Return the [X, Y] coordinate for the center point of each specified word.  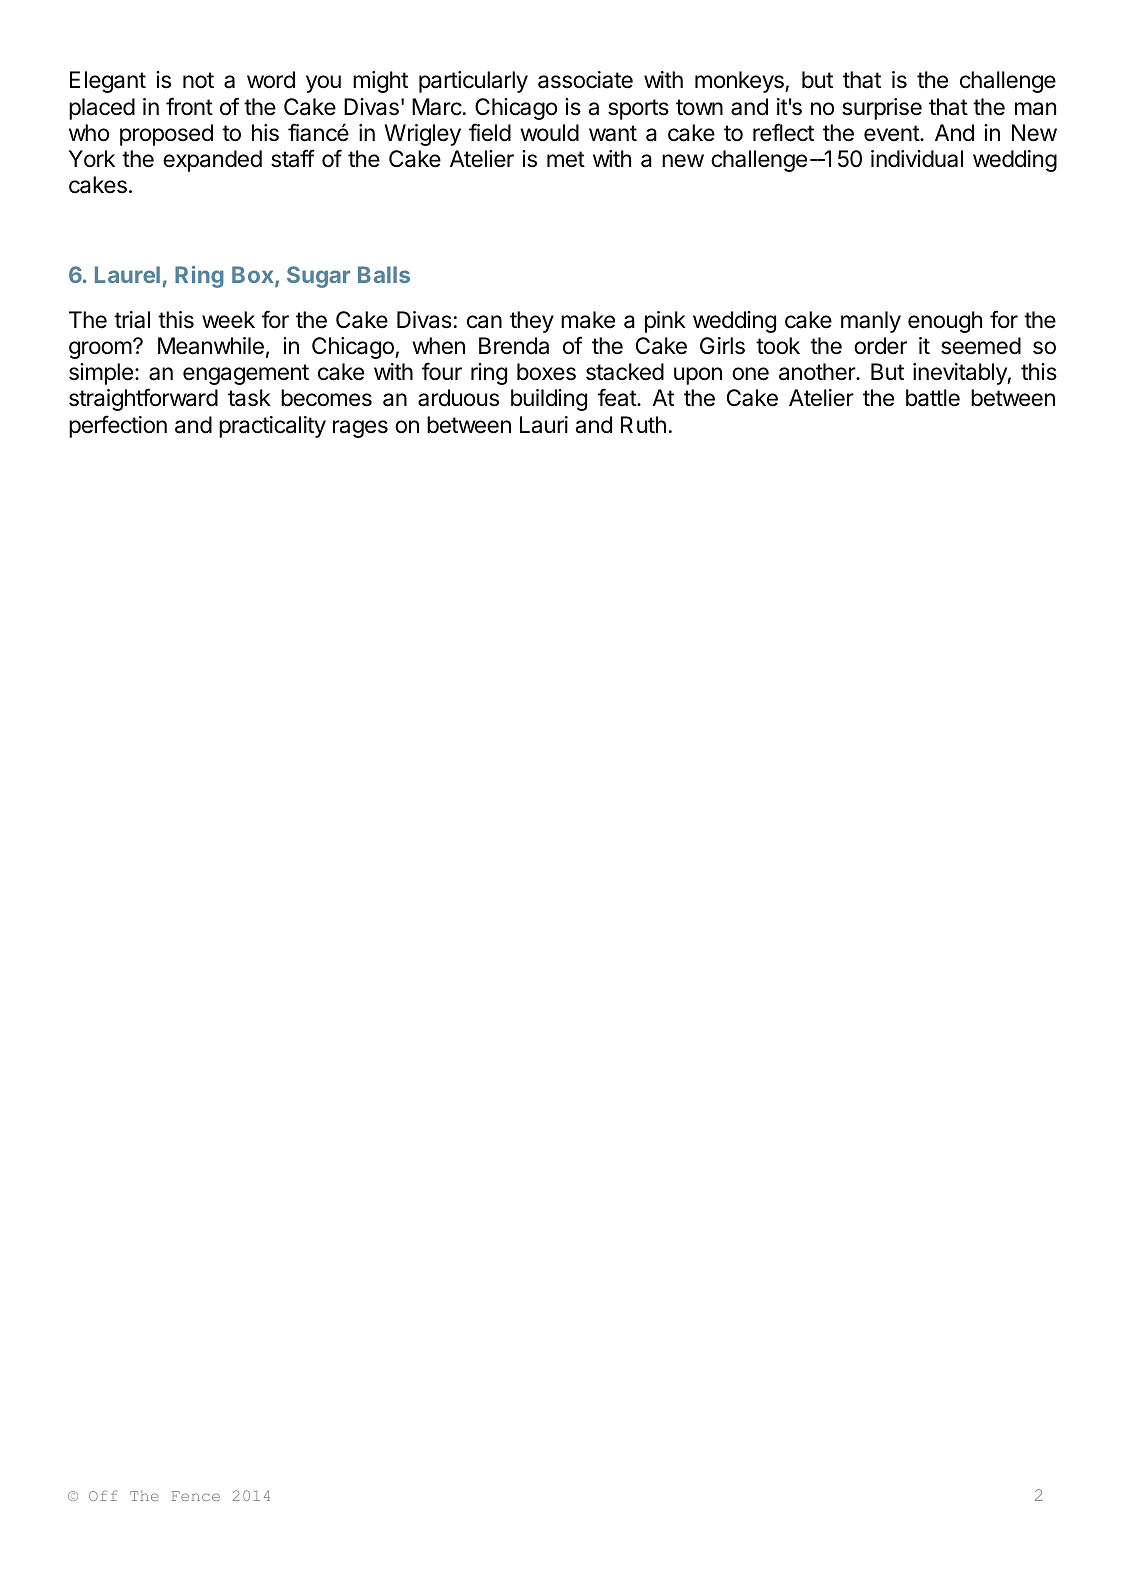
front [189, 106]
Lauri [544, 425]
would [549, 133]
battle [933, 398]
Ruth [643, 424]
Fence [195, 1496]
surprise [882, 109]
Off [103, 1495]
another [818, 372]
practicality [272, 427]
